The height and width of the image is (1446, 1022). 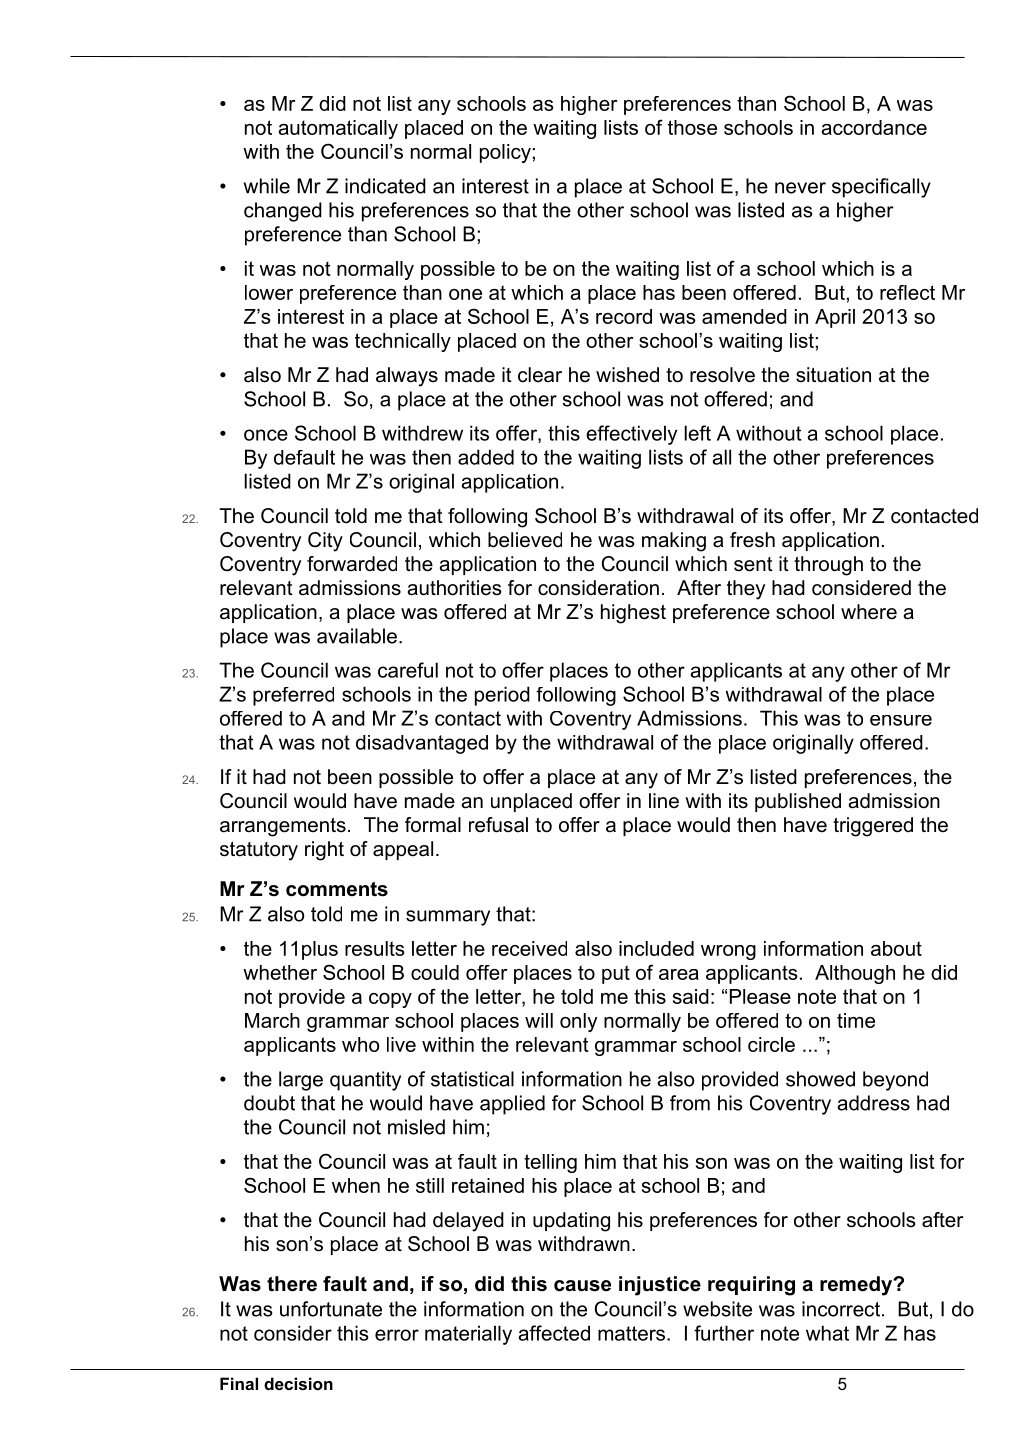 What do you see at coordinates (338, 129) in the image?
I see `automatically` at bounding box center [338, 129].
